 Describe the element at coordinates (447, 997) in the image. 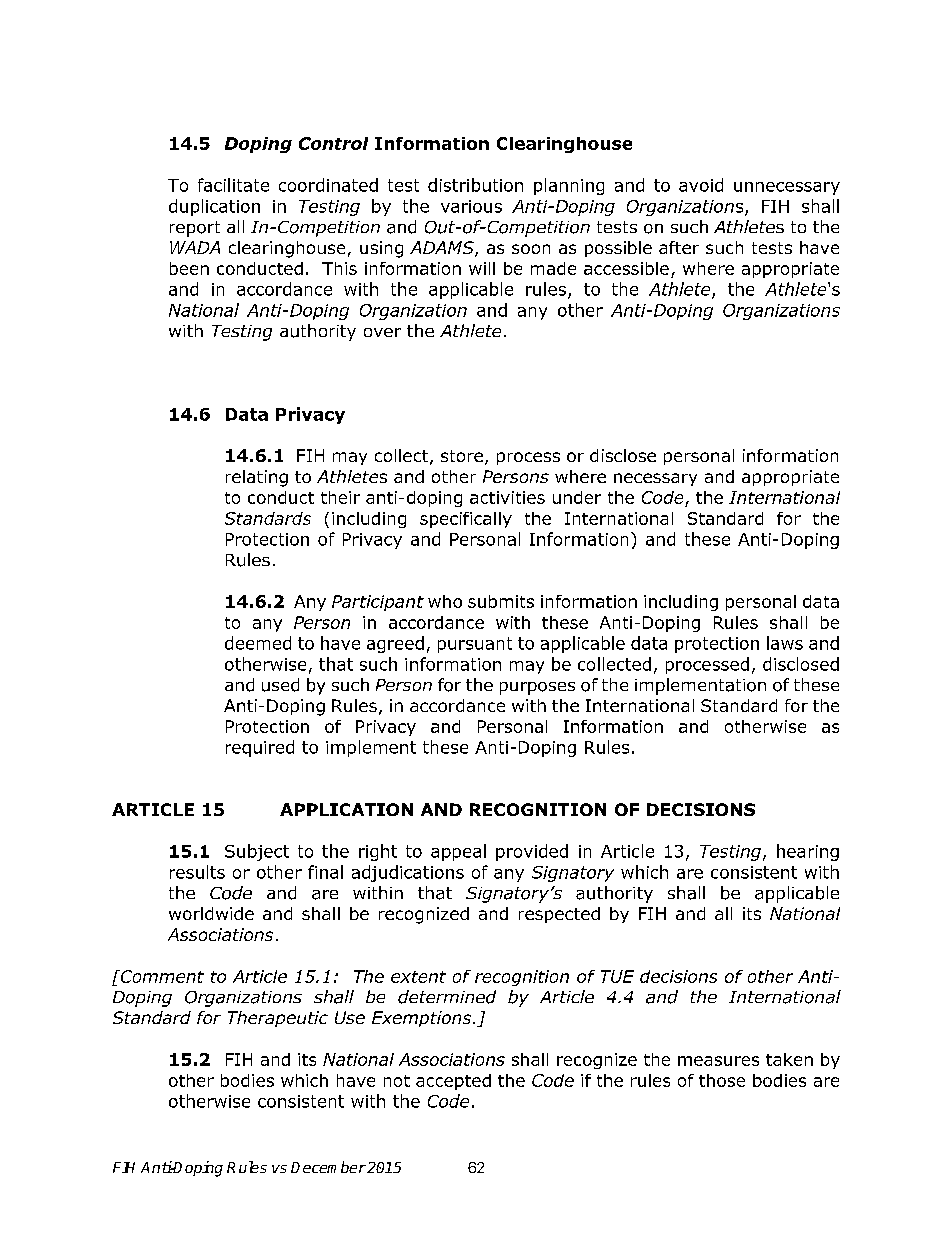

I see `determined` at that location.
